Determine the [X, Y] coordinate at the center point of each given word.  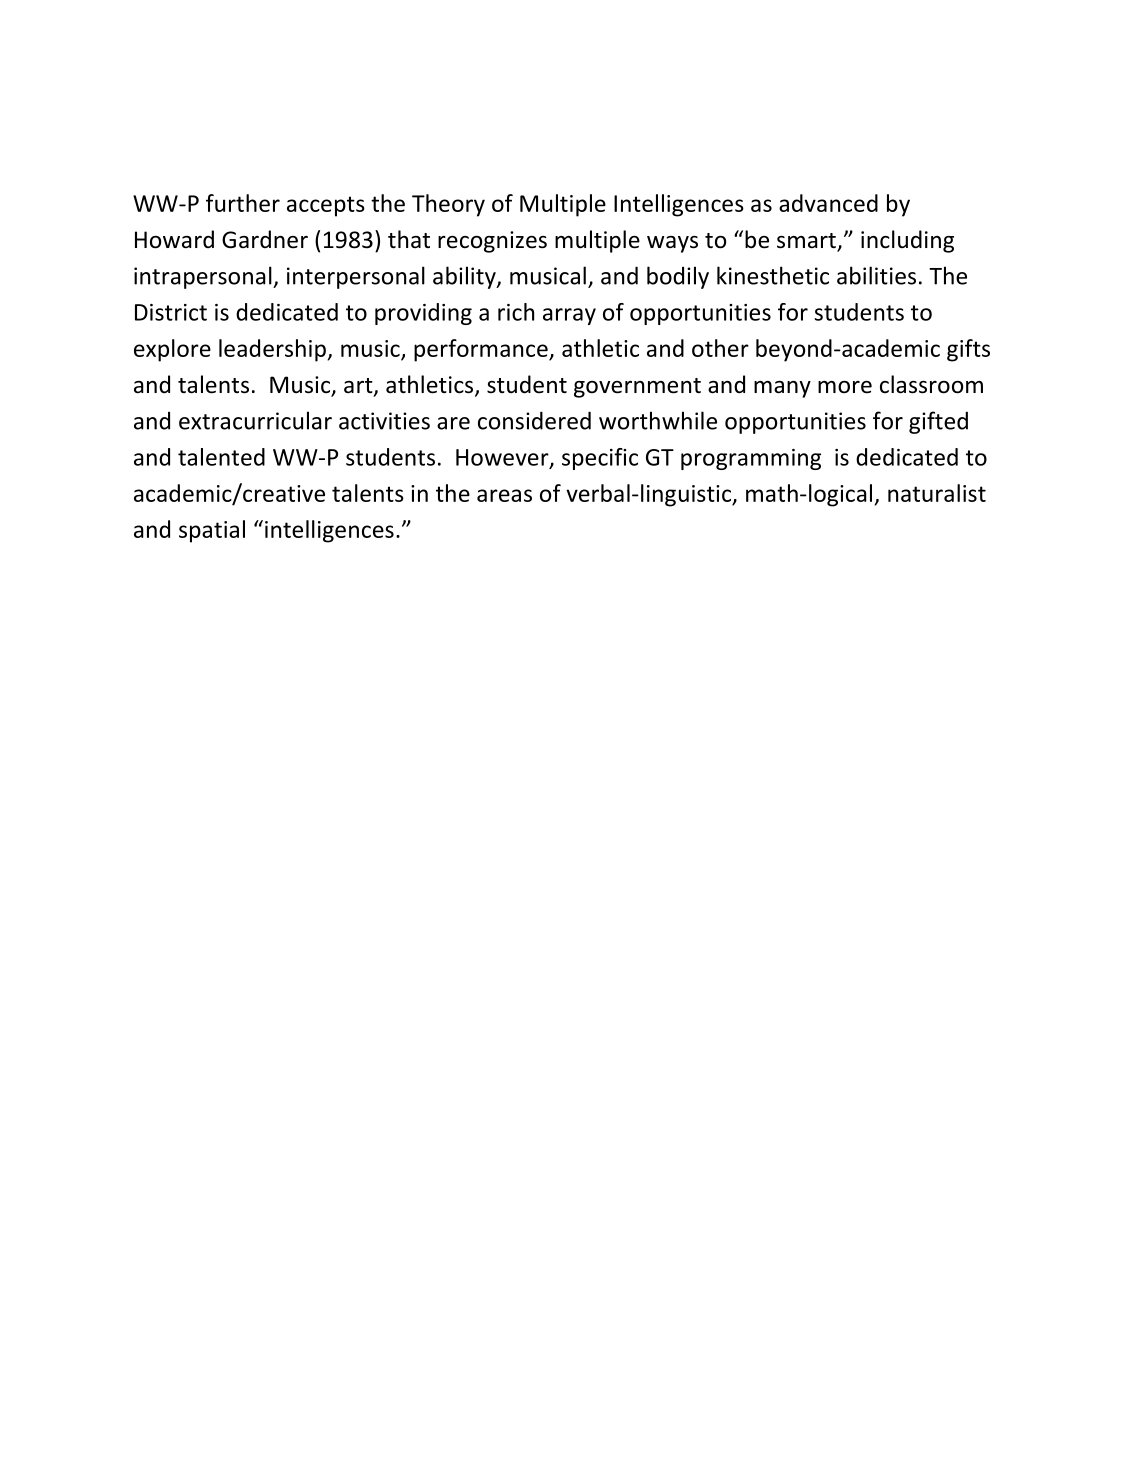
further [243, 203]
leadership [272, 350]
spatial [212, 531]
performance [482, 350]
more [845, 387]
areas [504, 495]
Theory [448, 205]
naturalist [937, 493]
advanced [828, 203]
